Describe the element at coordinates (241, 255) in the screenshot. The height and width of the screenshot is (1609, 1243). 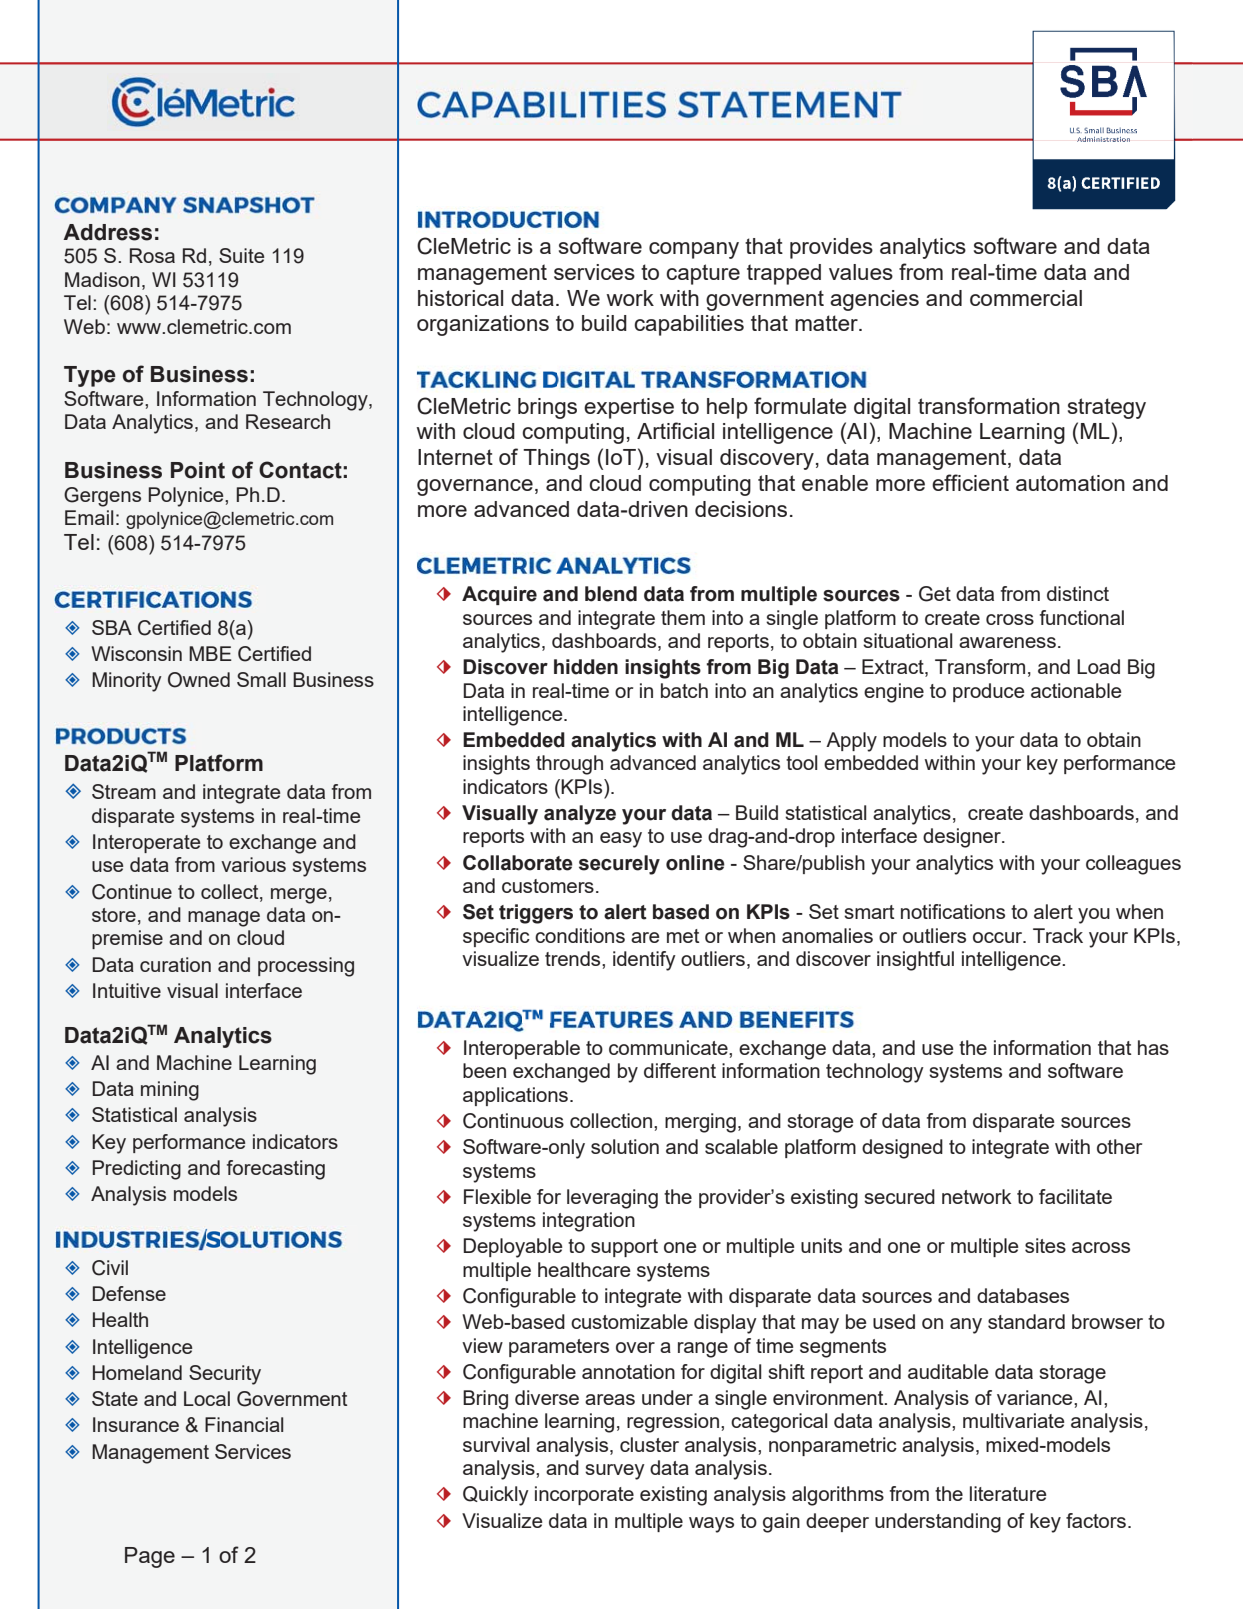
I see `Suite` at that location.
